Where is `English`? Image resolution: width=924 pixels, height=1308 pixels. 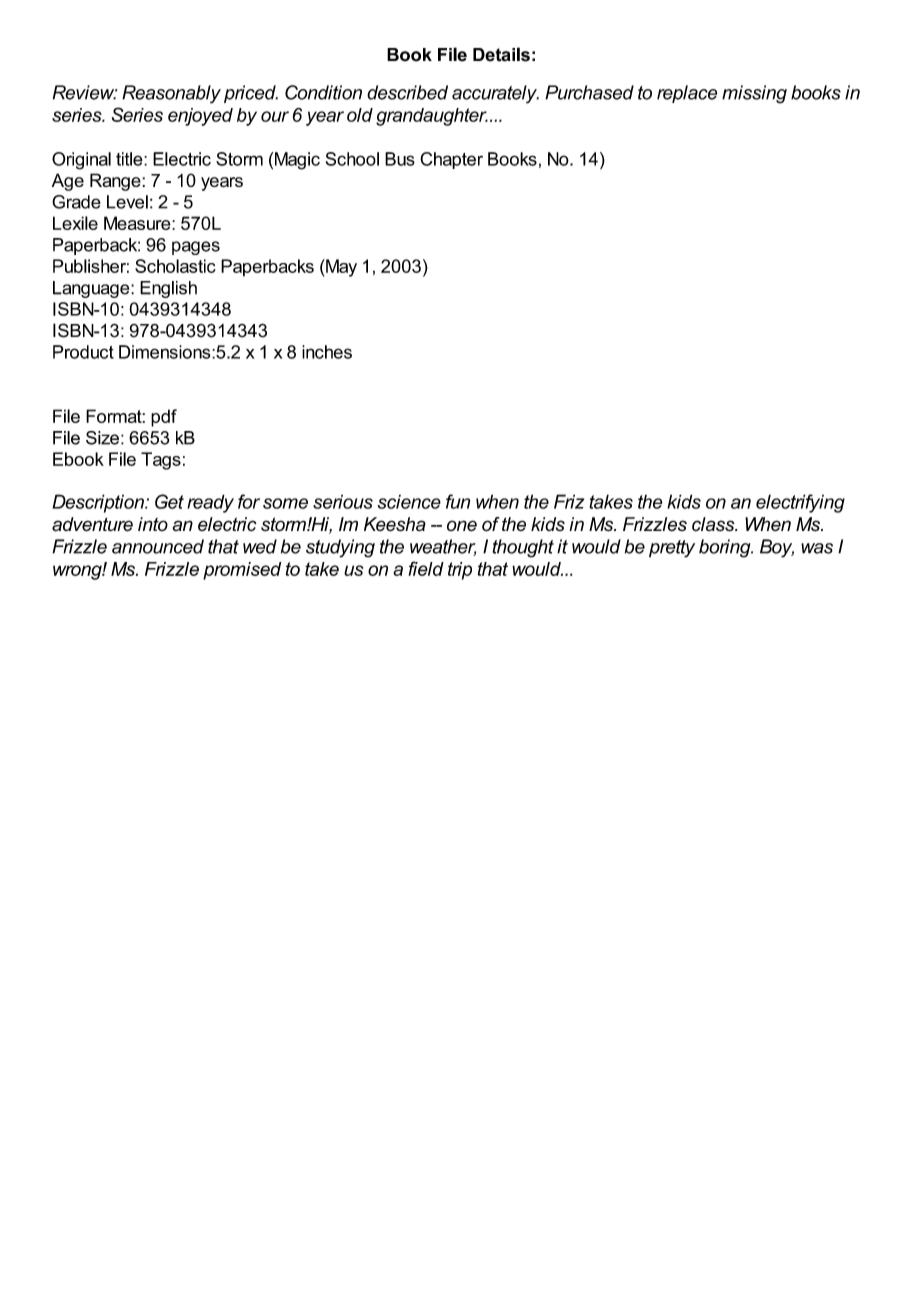
English is located at coordinates (168, 289).
